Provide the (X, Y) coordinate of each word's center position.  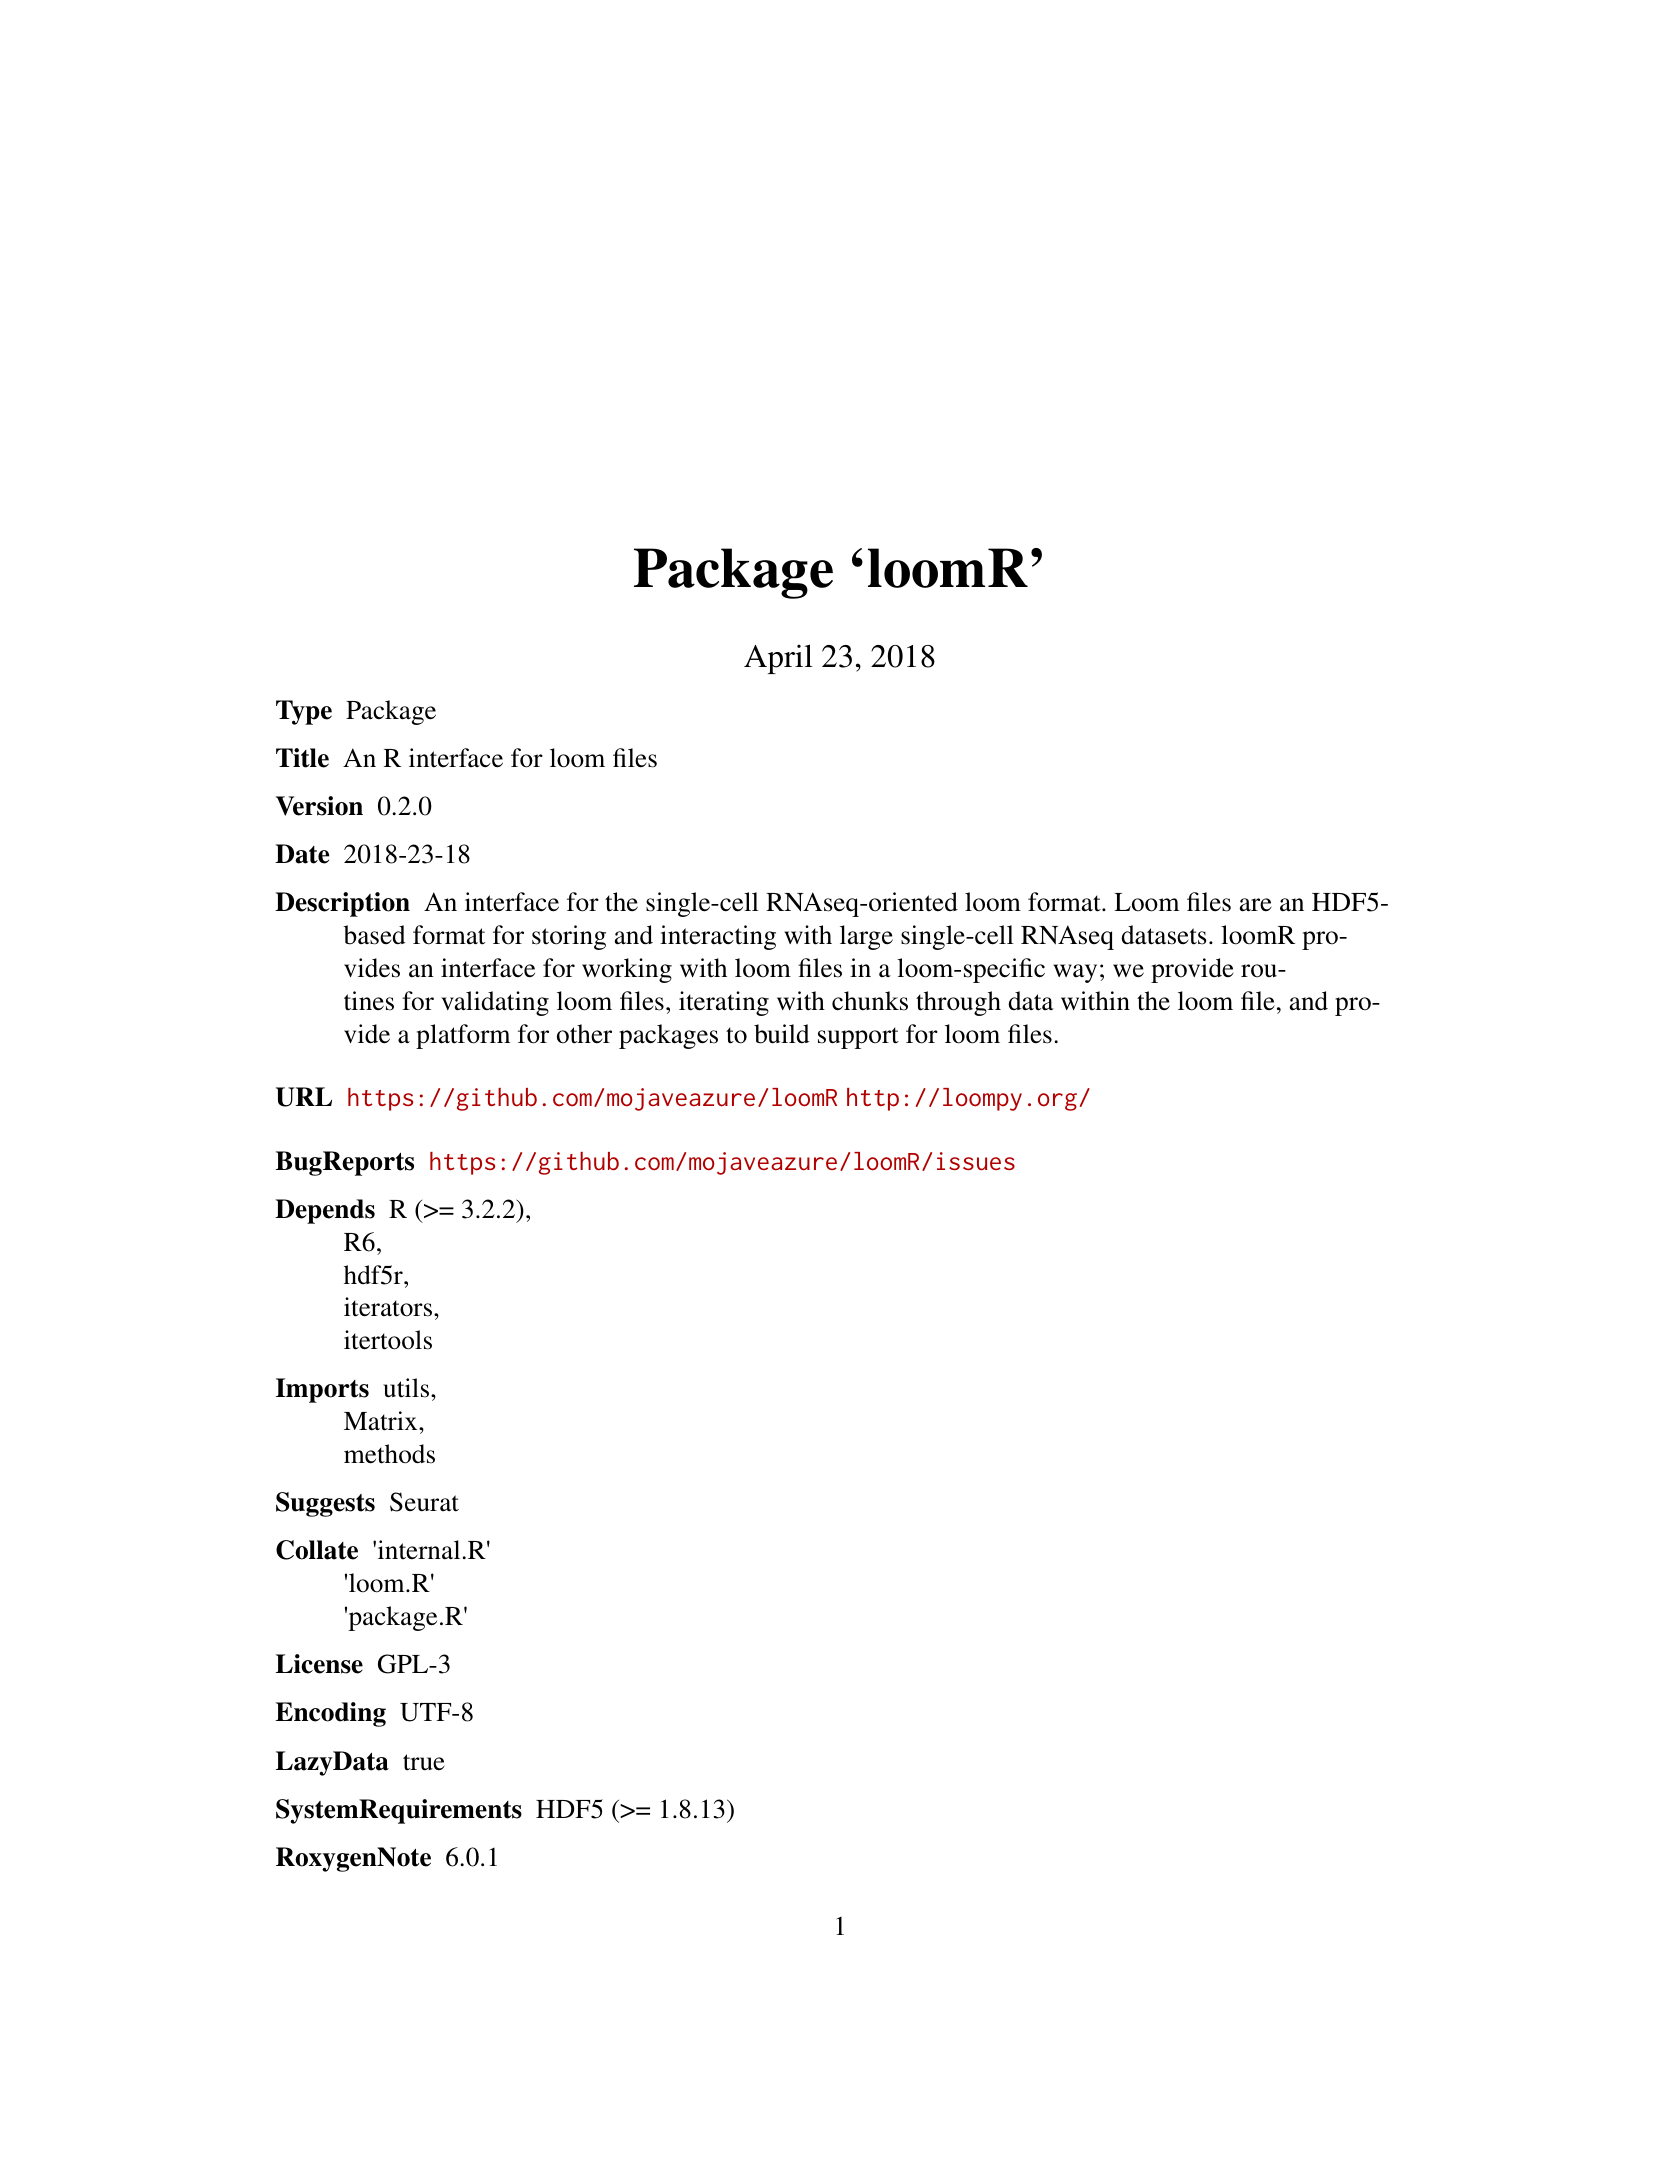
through (958, 1003)
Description (342, 904)
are (1256, 905)
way (1075, 973)
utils (407, 1388)
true (424, 1762)
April (778, 659)
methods (389, 1454)
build (782, 1034)
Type (304, 712)
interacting (718, 937)
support (858, 1038)
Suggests (325, 1504)
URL (304, 1097)
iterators (389, 1307)
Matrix (382, 1421)
